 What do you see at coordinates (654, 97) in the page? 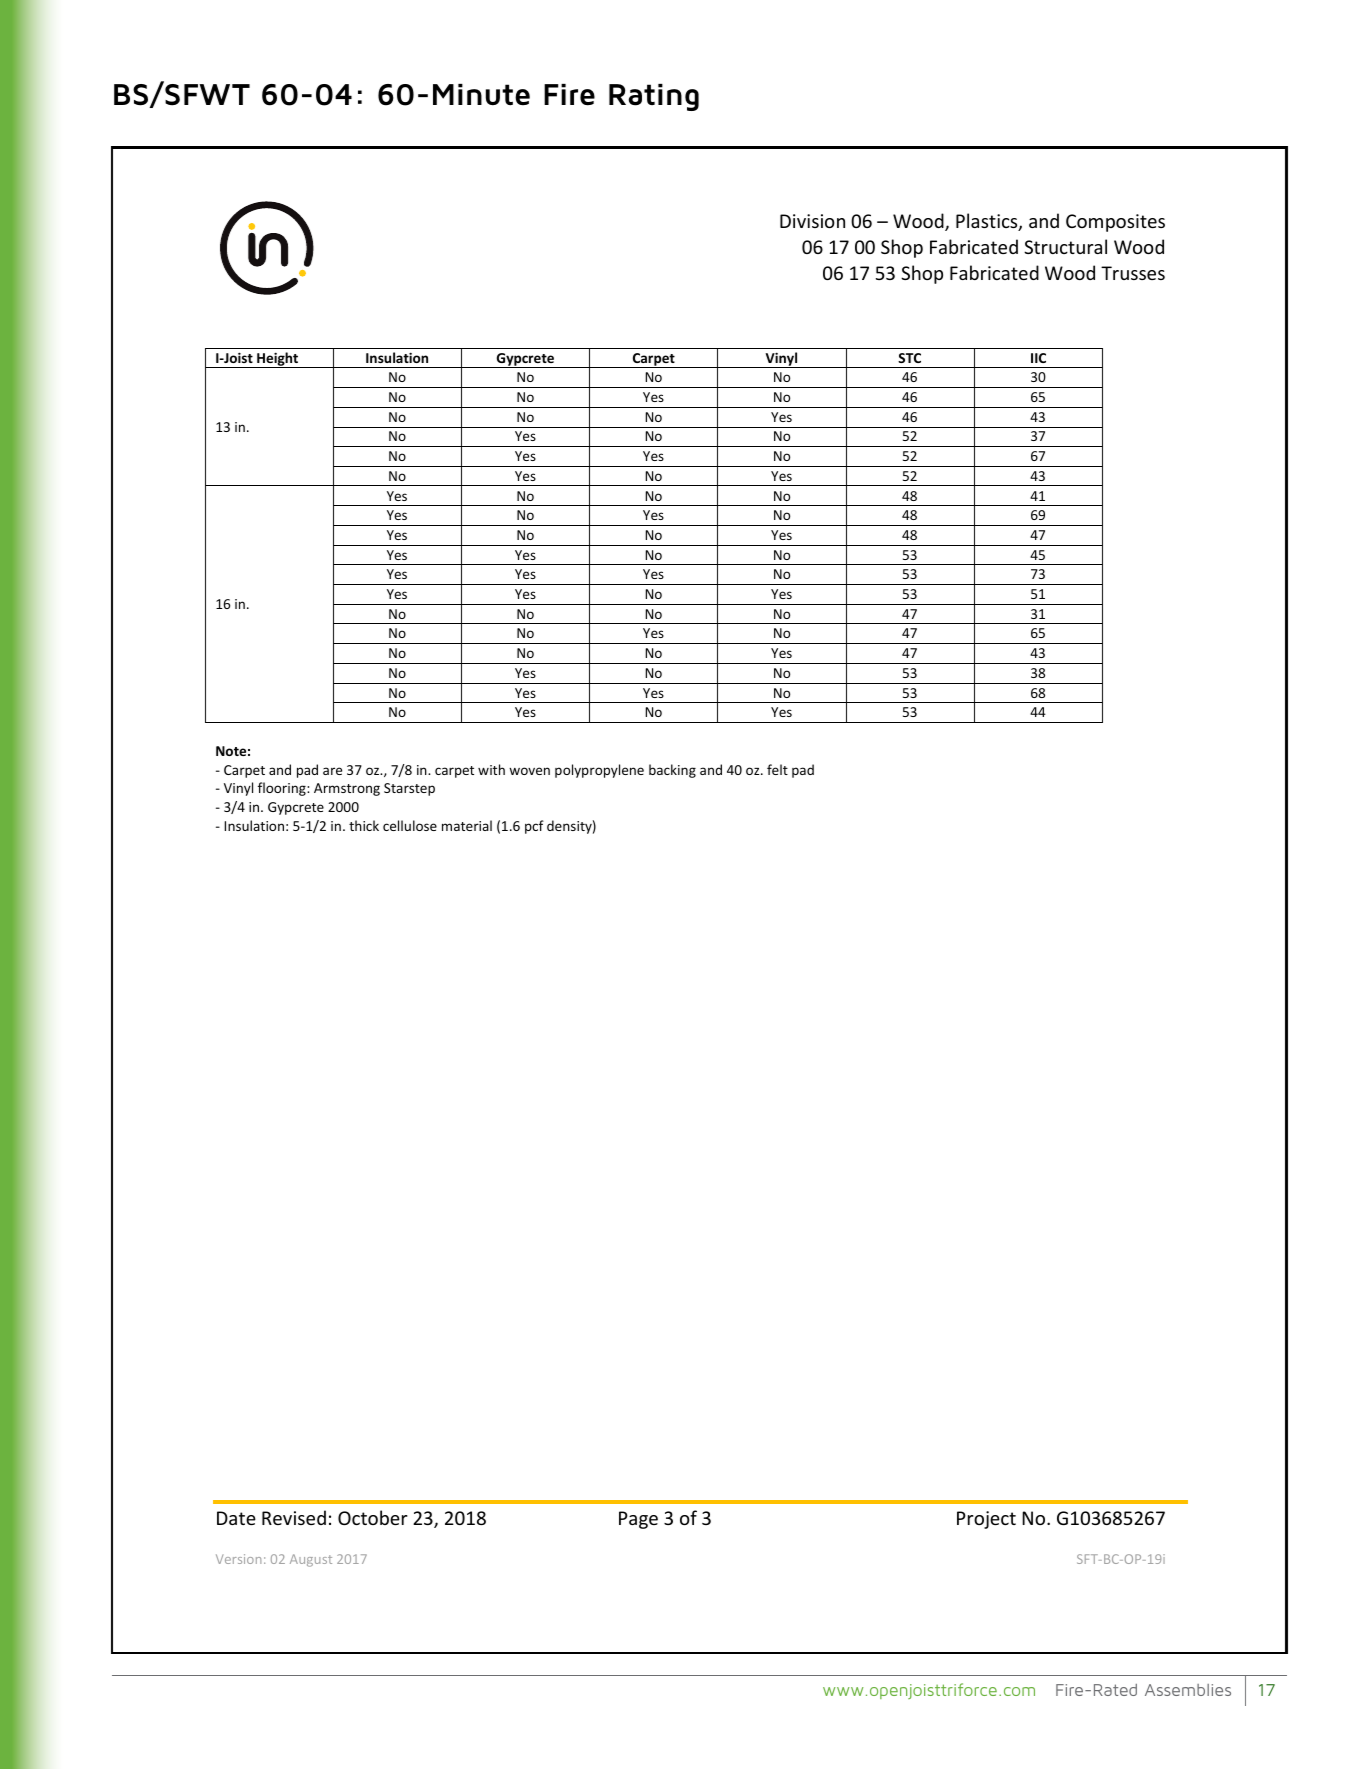
I see `Rating` at bounding box center [654, 97].
